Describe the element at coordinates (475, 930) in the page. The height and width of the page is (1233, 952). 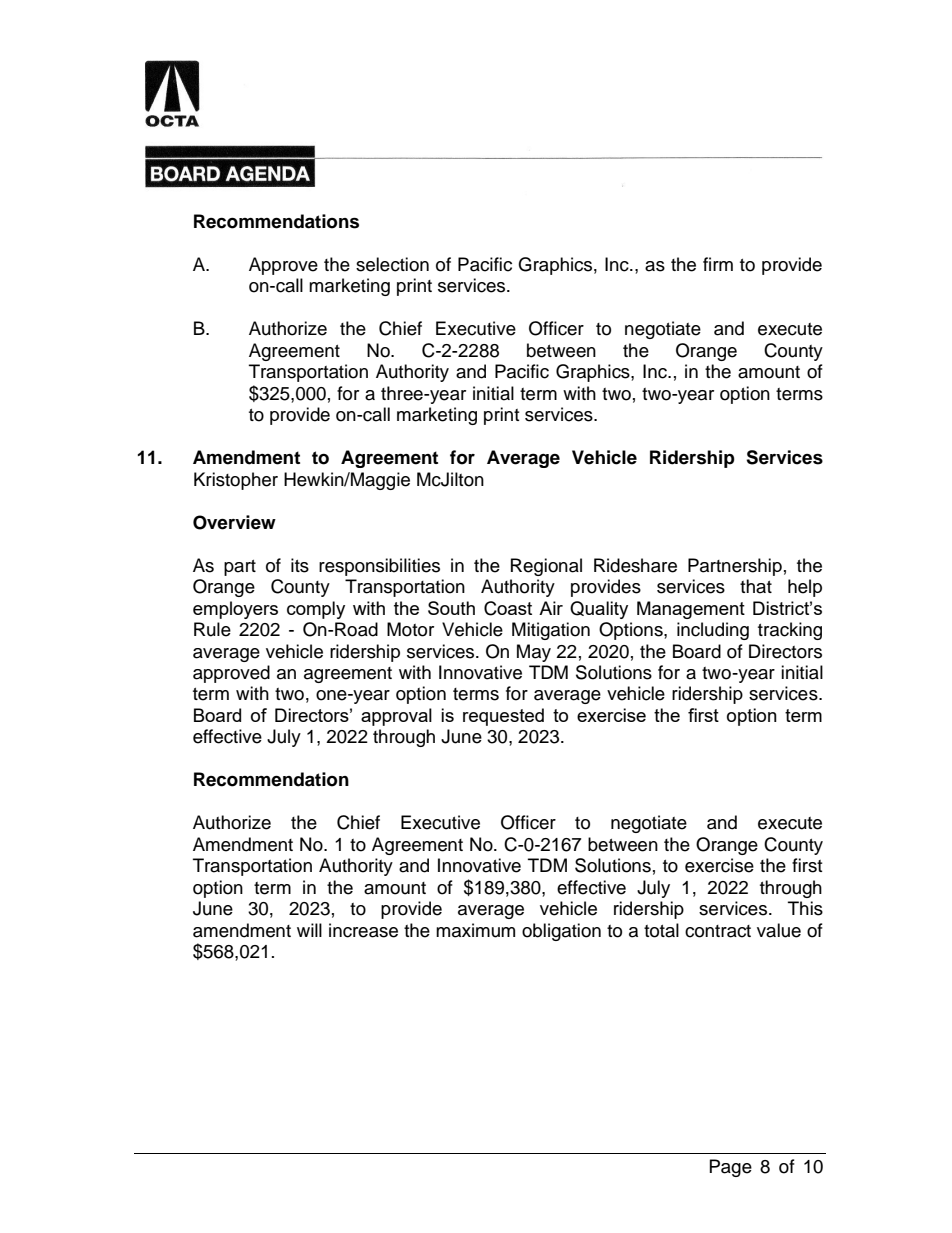
I see `maximum` at that location.
